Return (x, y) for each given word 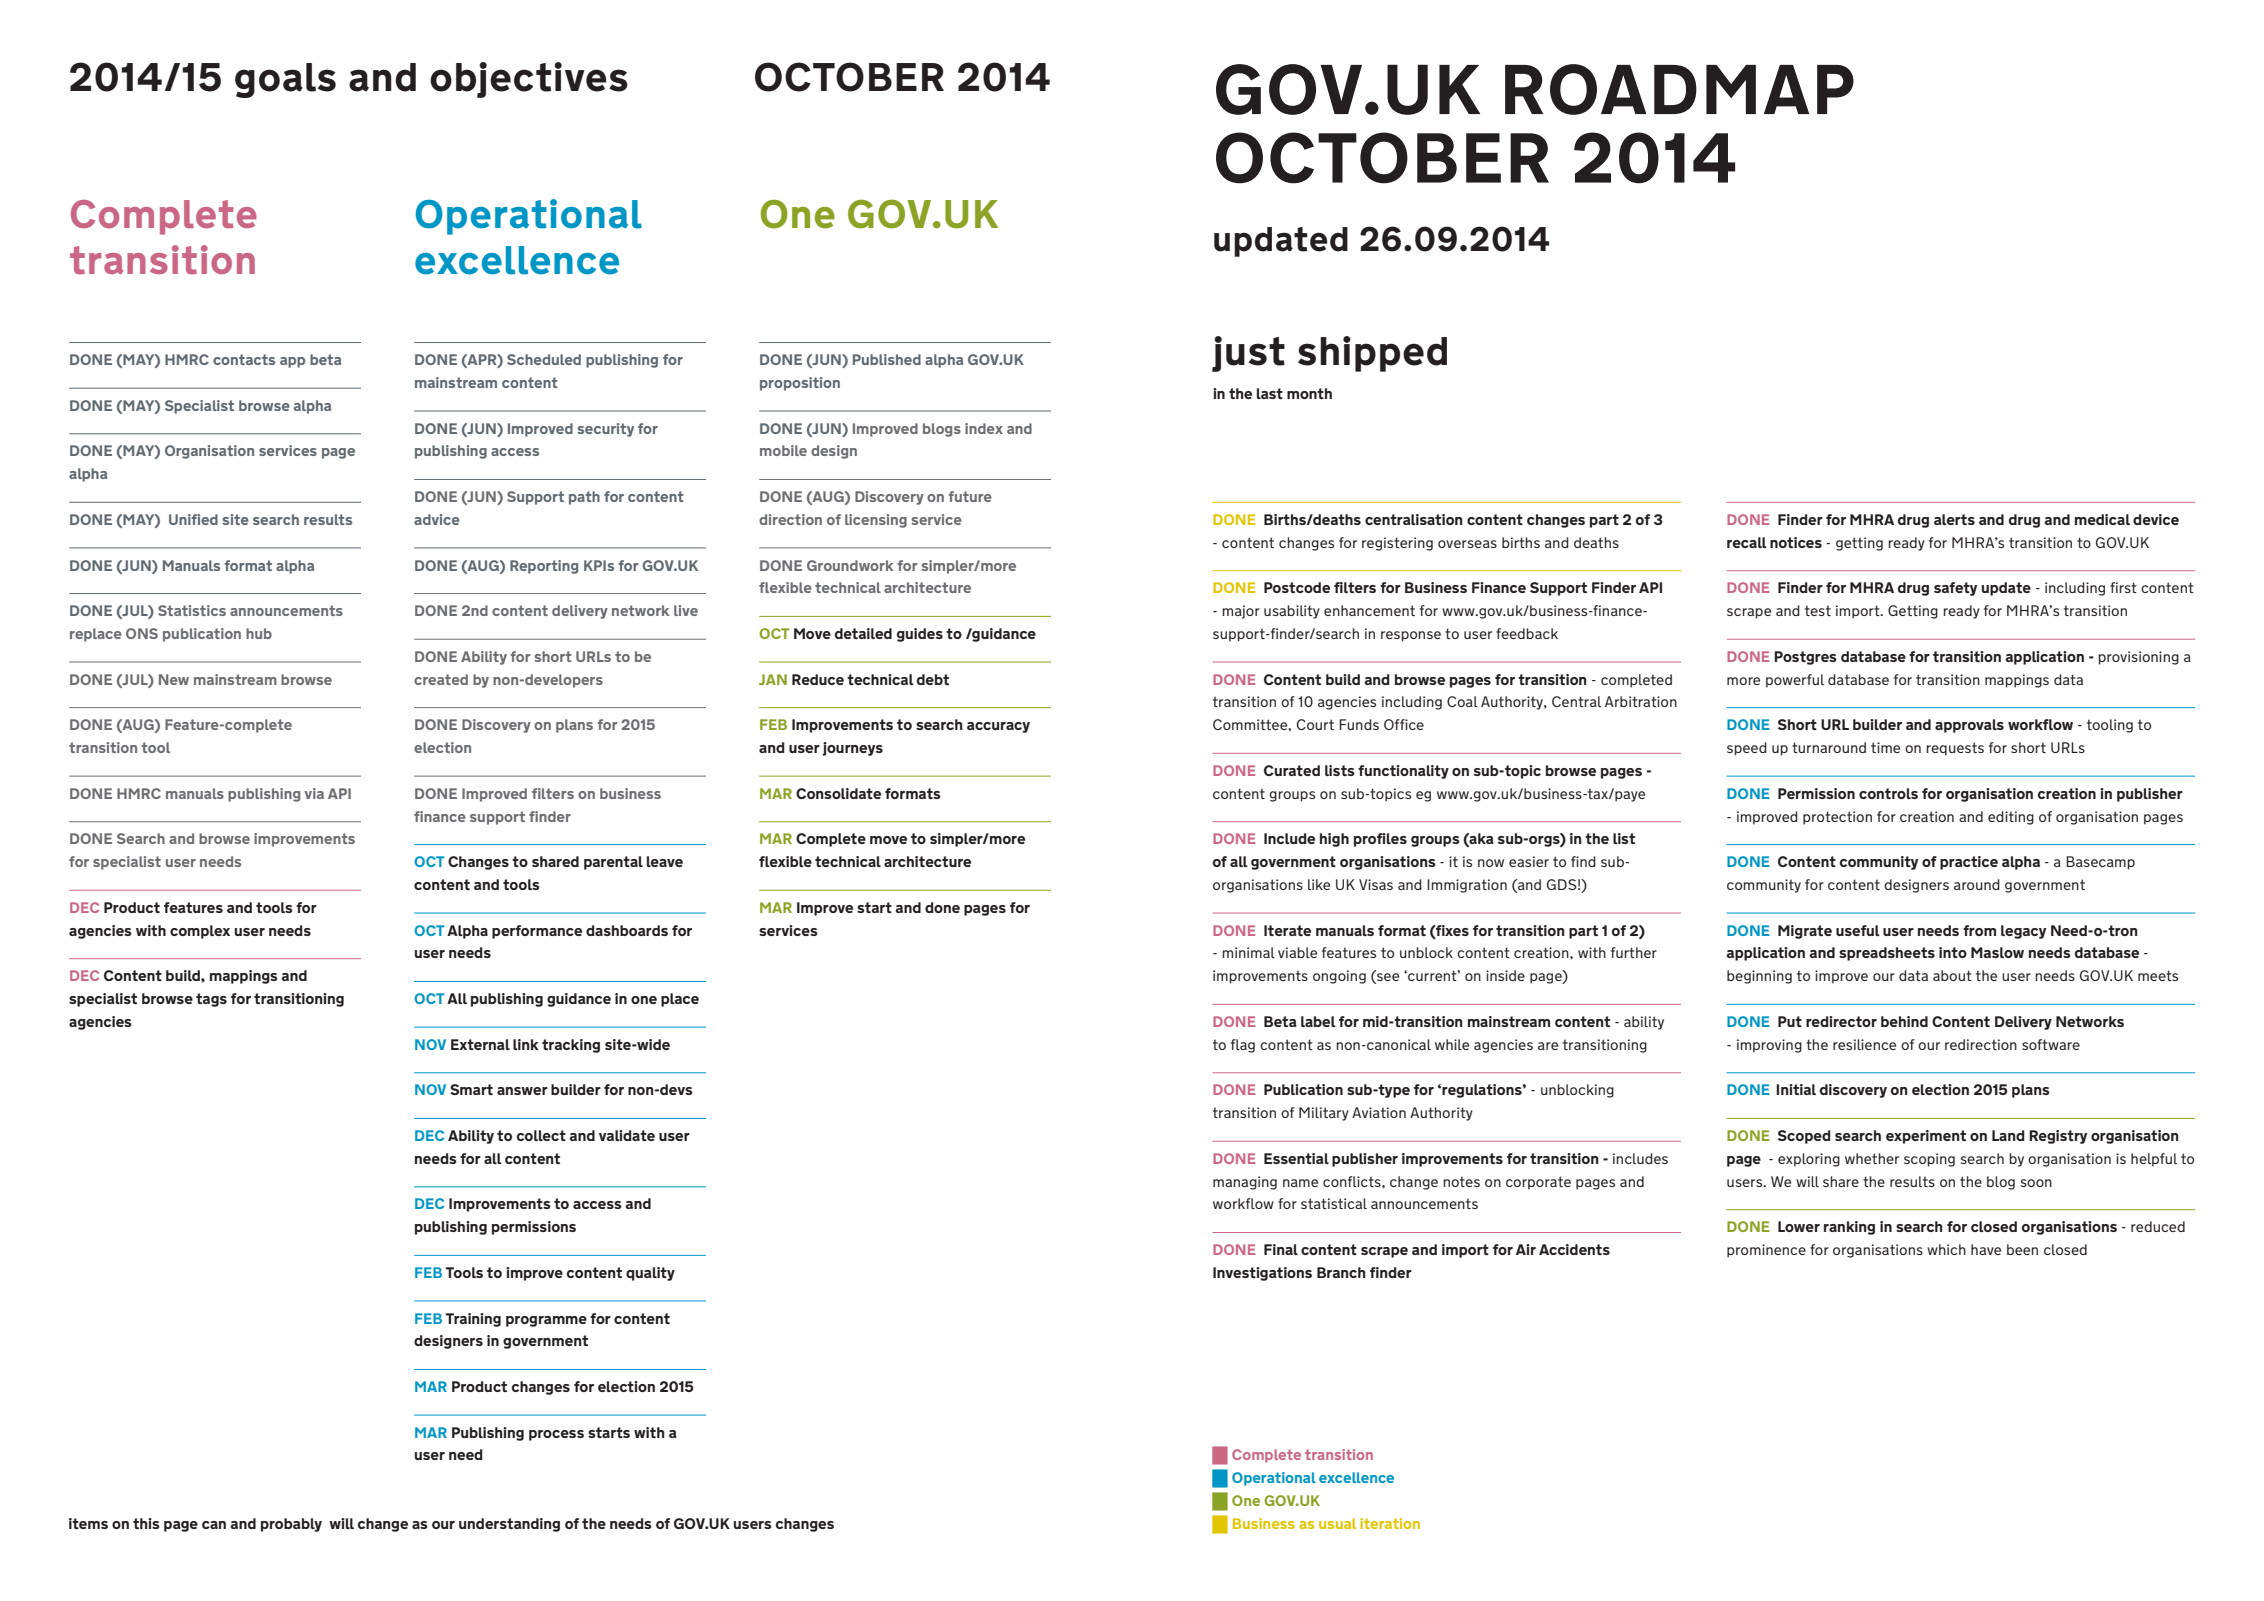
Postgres (1805, 658)
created (441, 679)
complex (200, 932)
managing (1245, 1183)
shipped (1372, 354)
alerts (1954, 519)
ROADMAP (1679, 89)
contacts (244, 359)
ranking (1849, 1228)
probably (291, 1525)
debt (933, 679)
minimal (1248, 952)
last (1270, 393)
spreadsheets (1887, 954)
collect (541, 1135)
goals (285, 80)
